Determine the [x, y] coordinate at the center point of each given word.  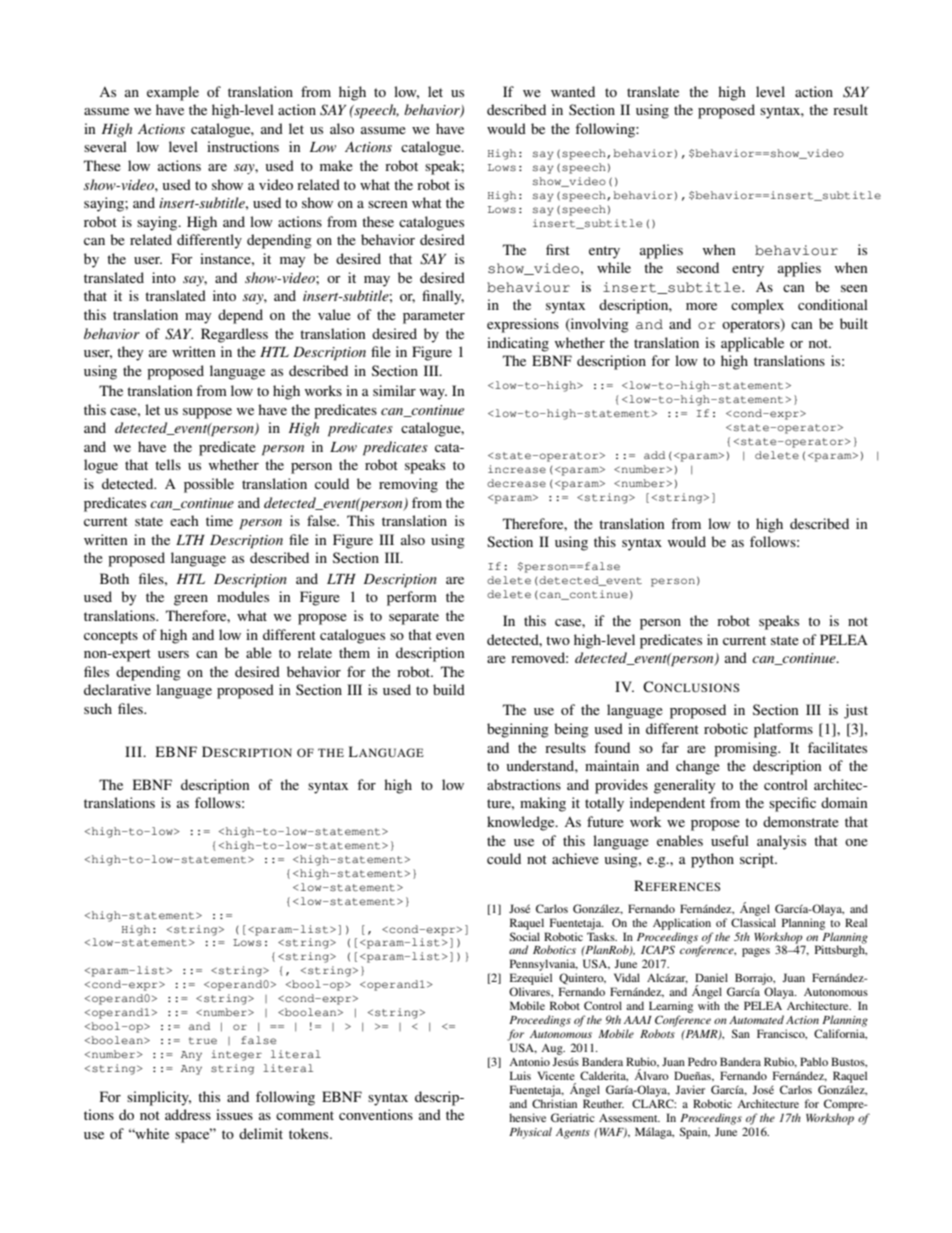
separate [414, 618]
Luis [520, 1075]
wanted [573, 91]
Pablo [814, 1061]
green [191, 600]
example [173, 93]
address [188, 1114]
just [856, 711]
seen [854, 288]
